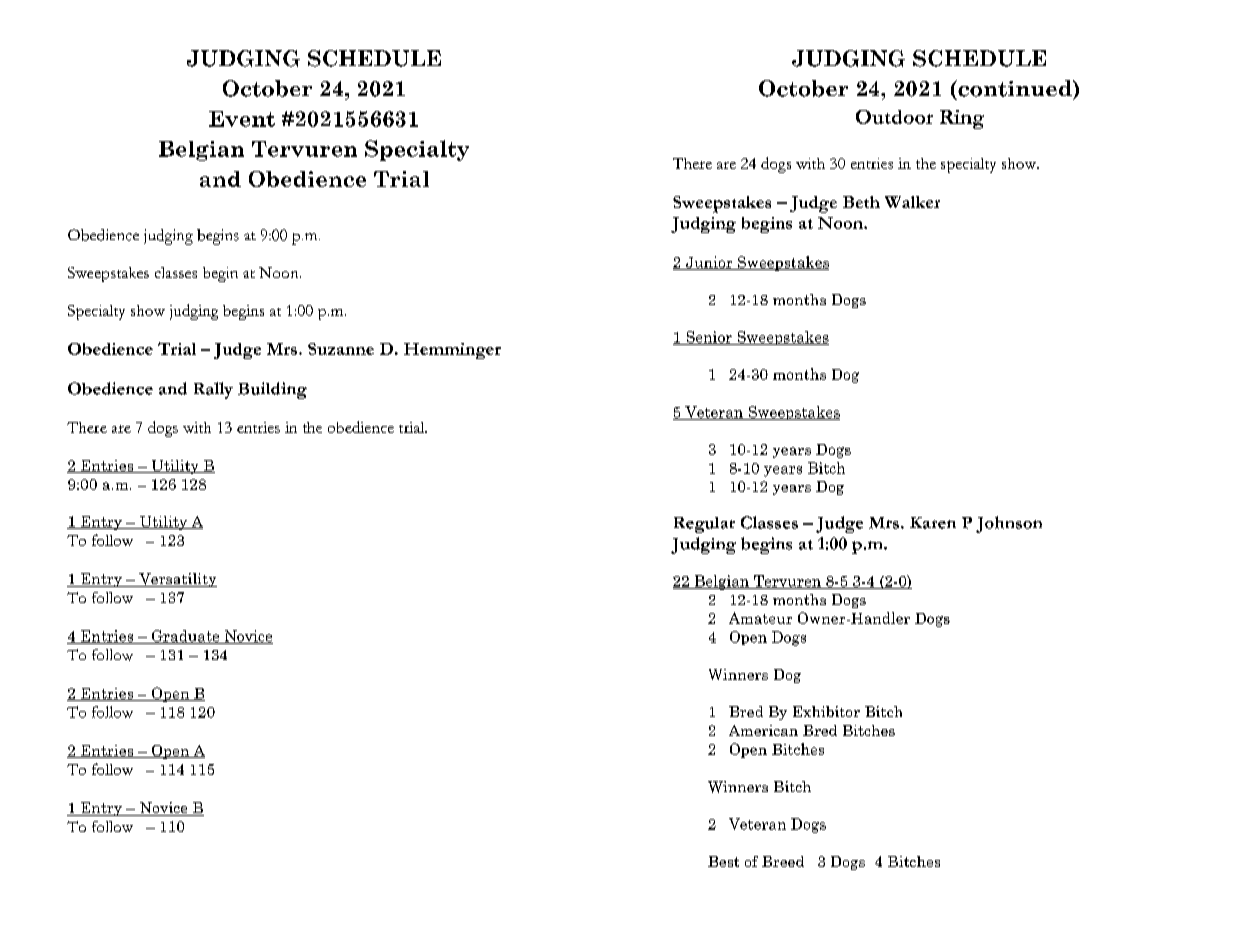 The height and width of the image is (952, 1233). I want to click on Graduate, so click(185, 637).
